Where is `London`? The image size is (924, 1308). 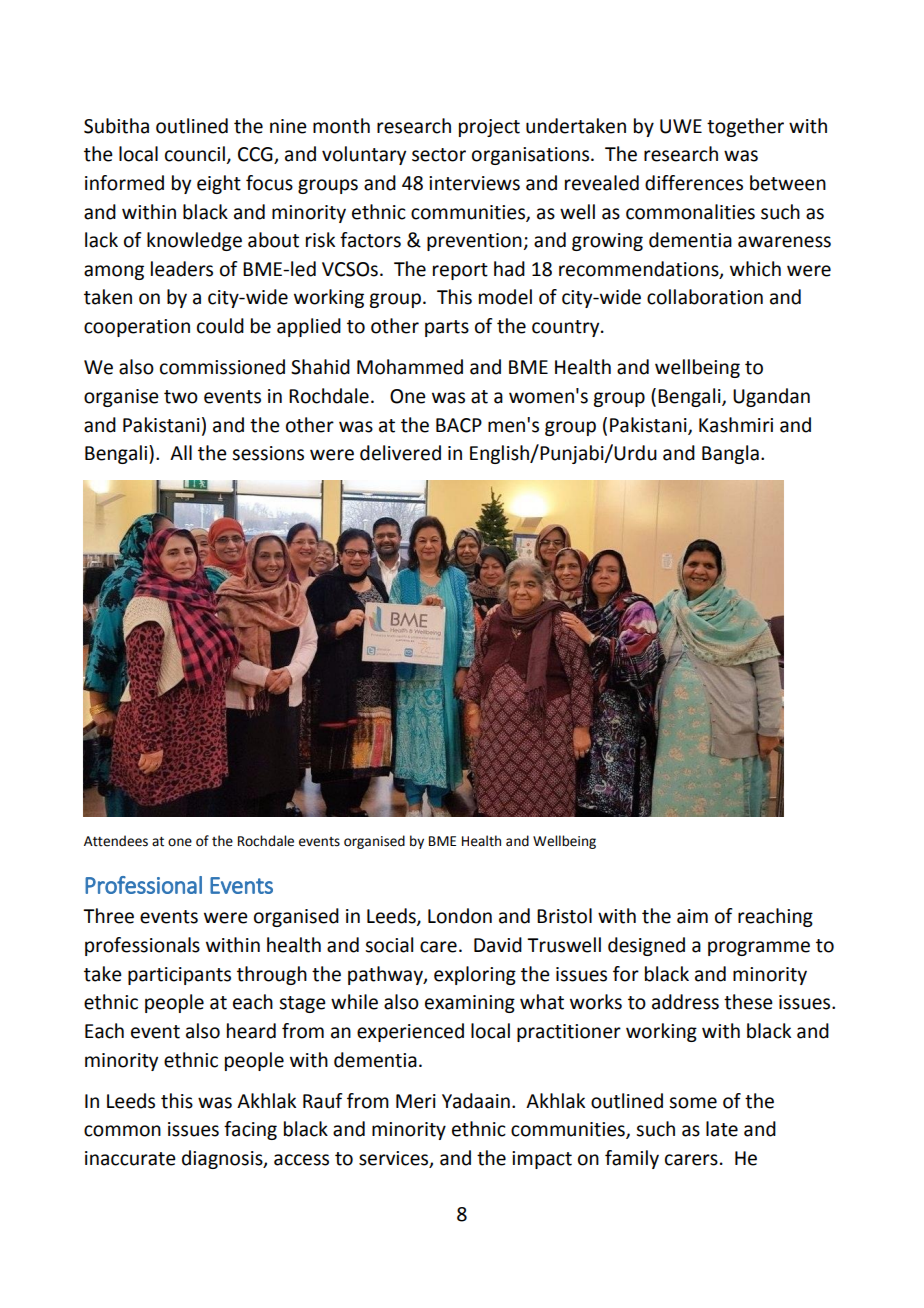 London is located at coordinates (460, 916).
